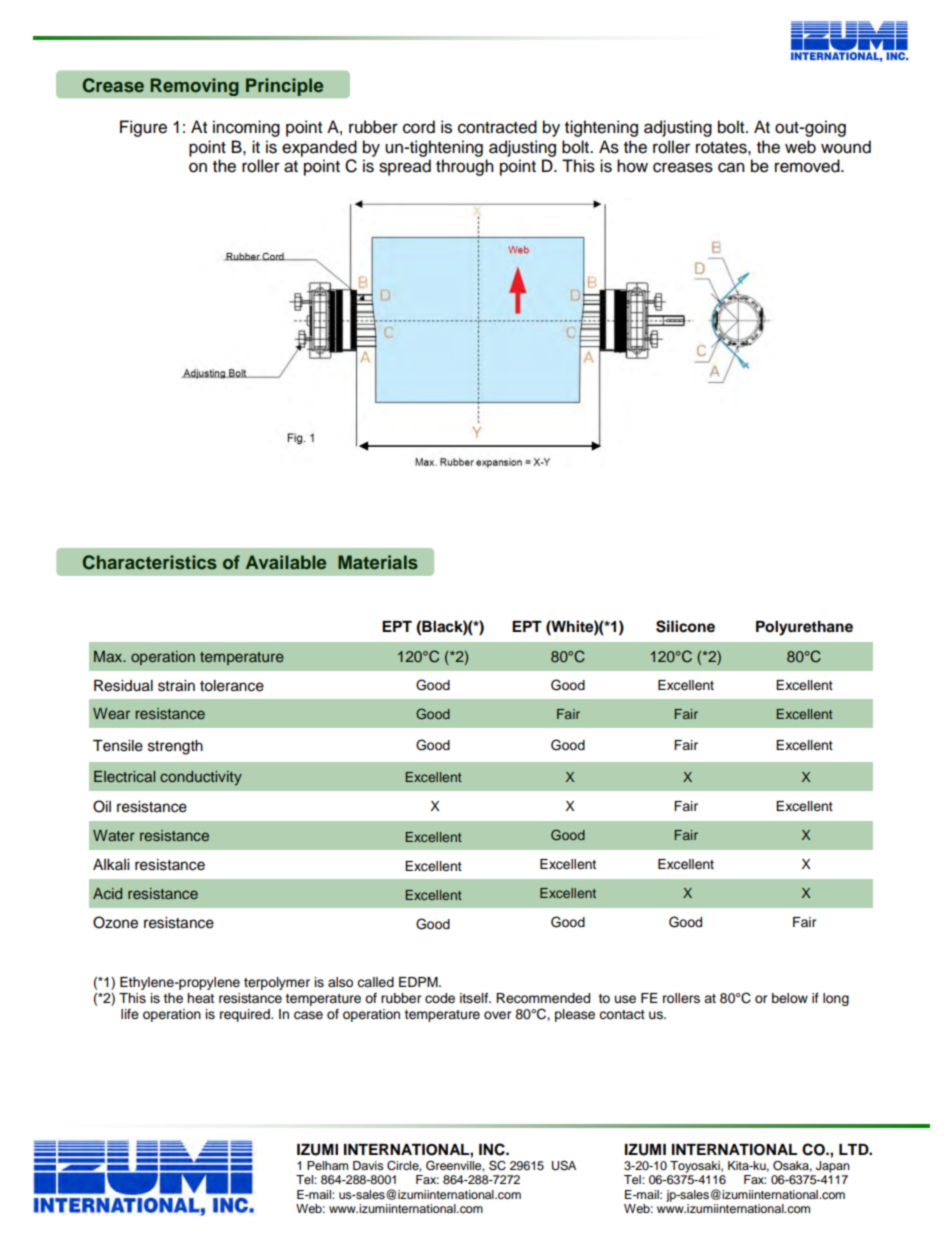 The image size is (952, 1233). I want to click on required, so click(246, 1015).
